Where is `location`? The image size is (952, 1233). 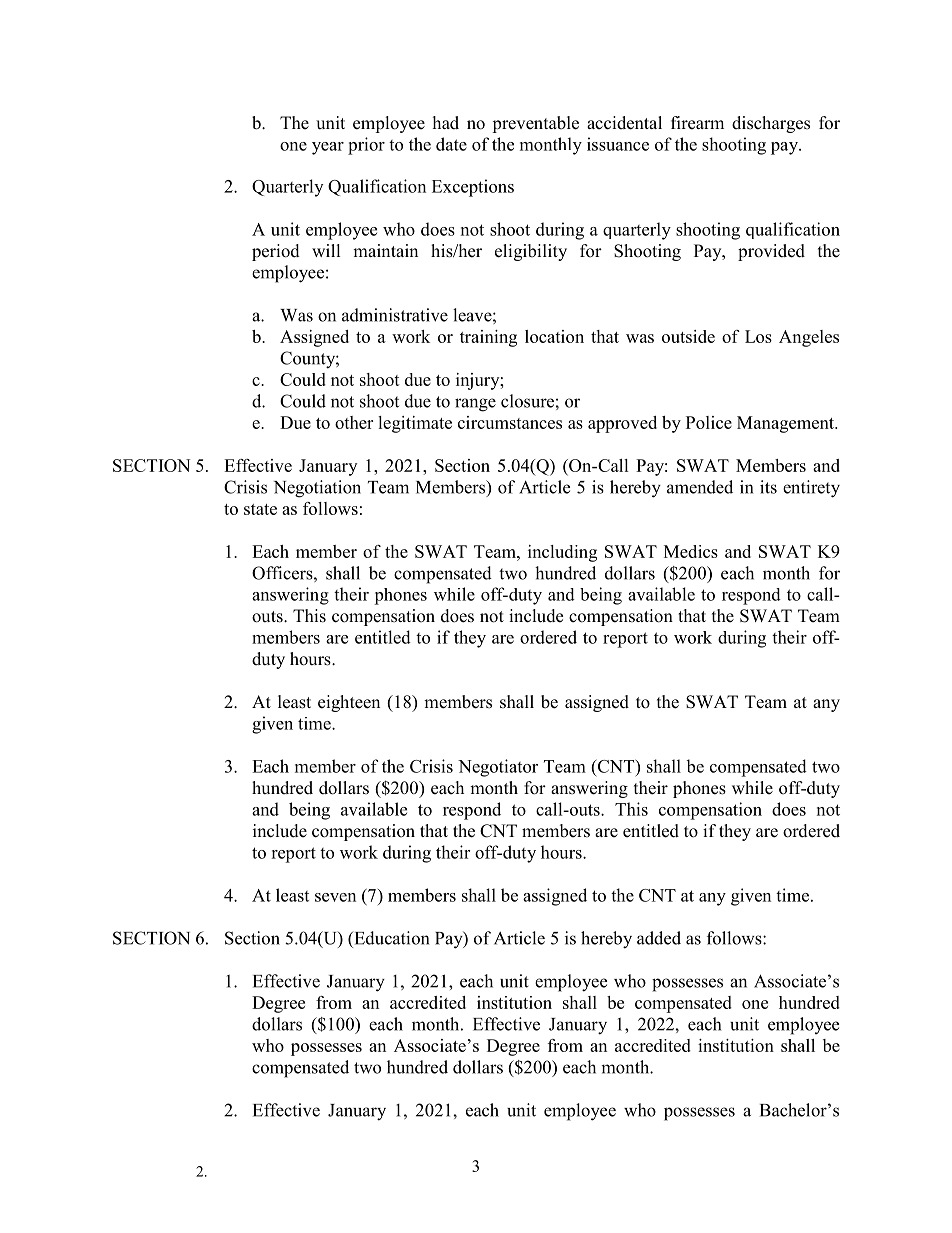 location is located at coordinates (554, 336).
